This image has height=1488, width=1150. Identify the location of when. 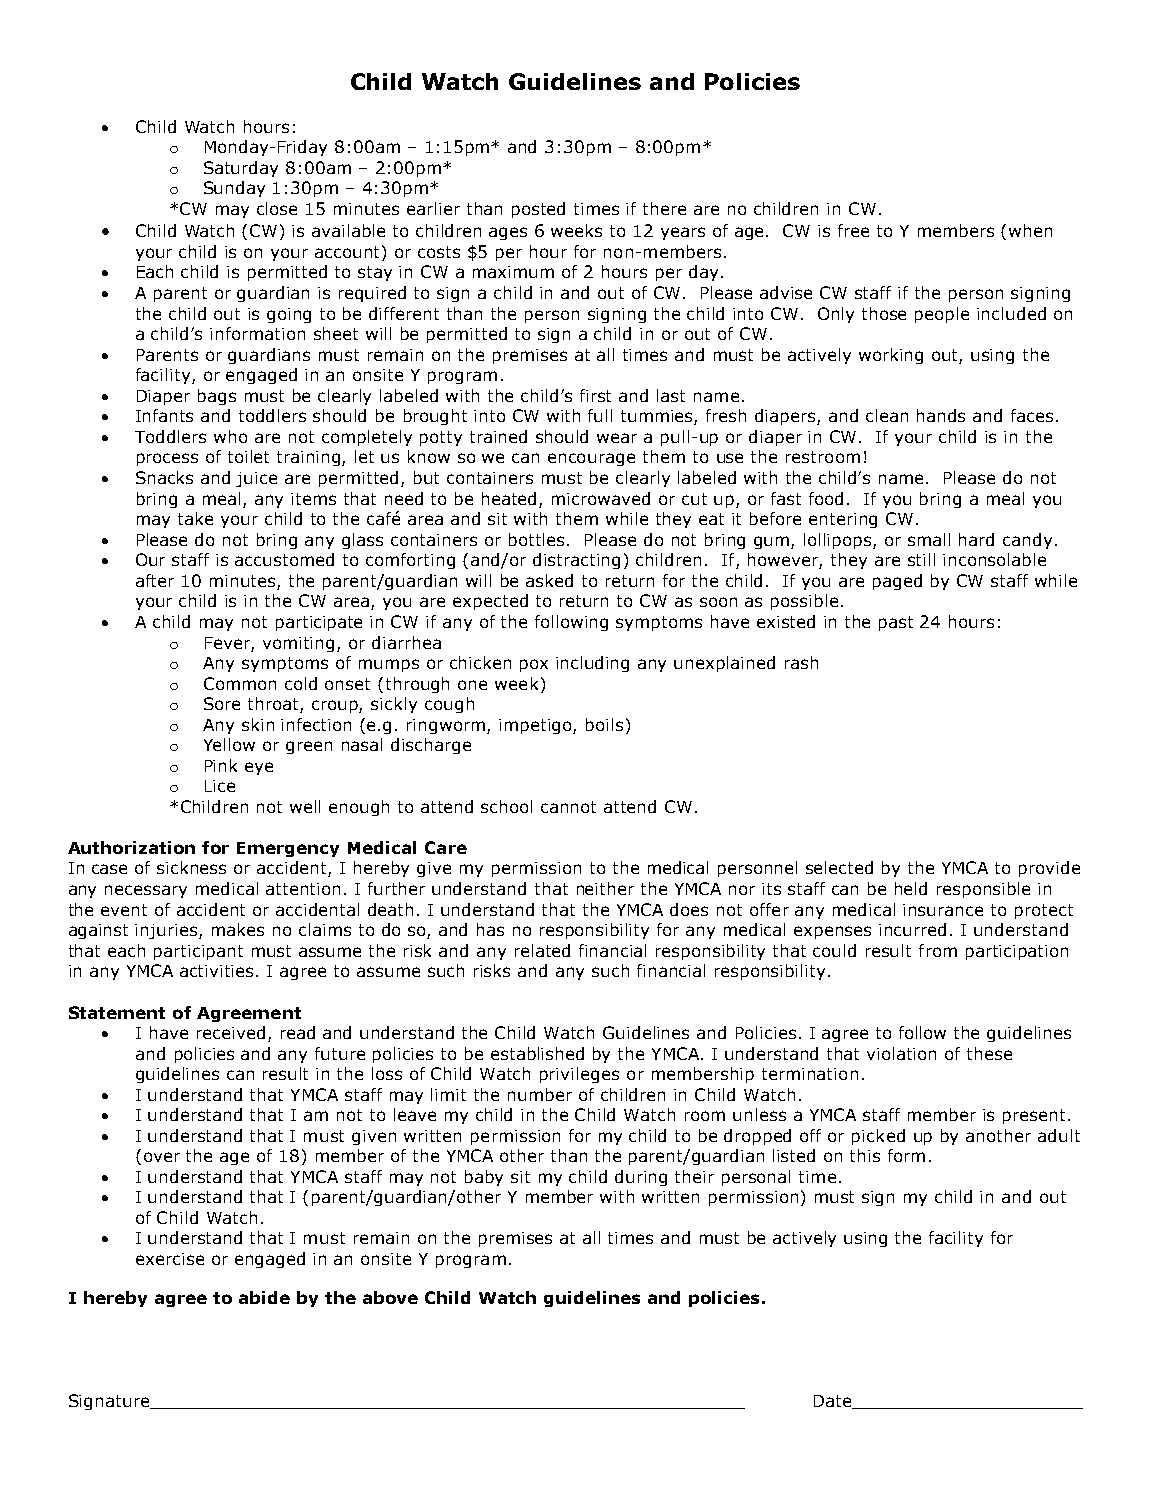
(1030, 230).
